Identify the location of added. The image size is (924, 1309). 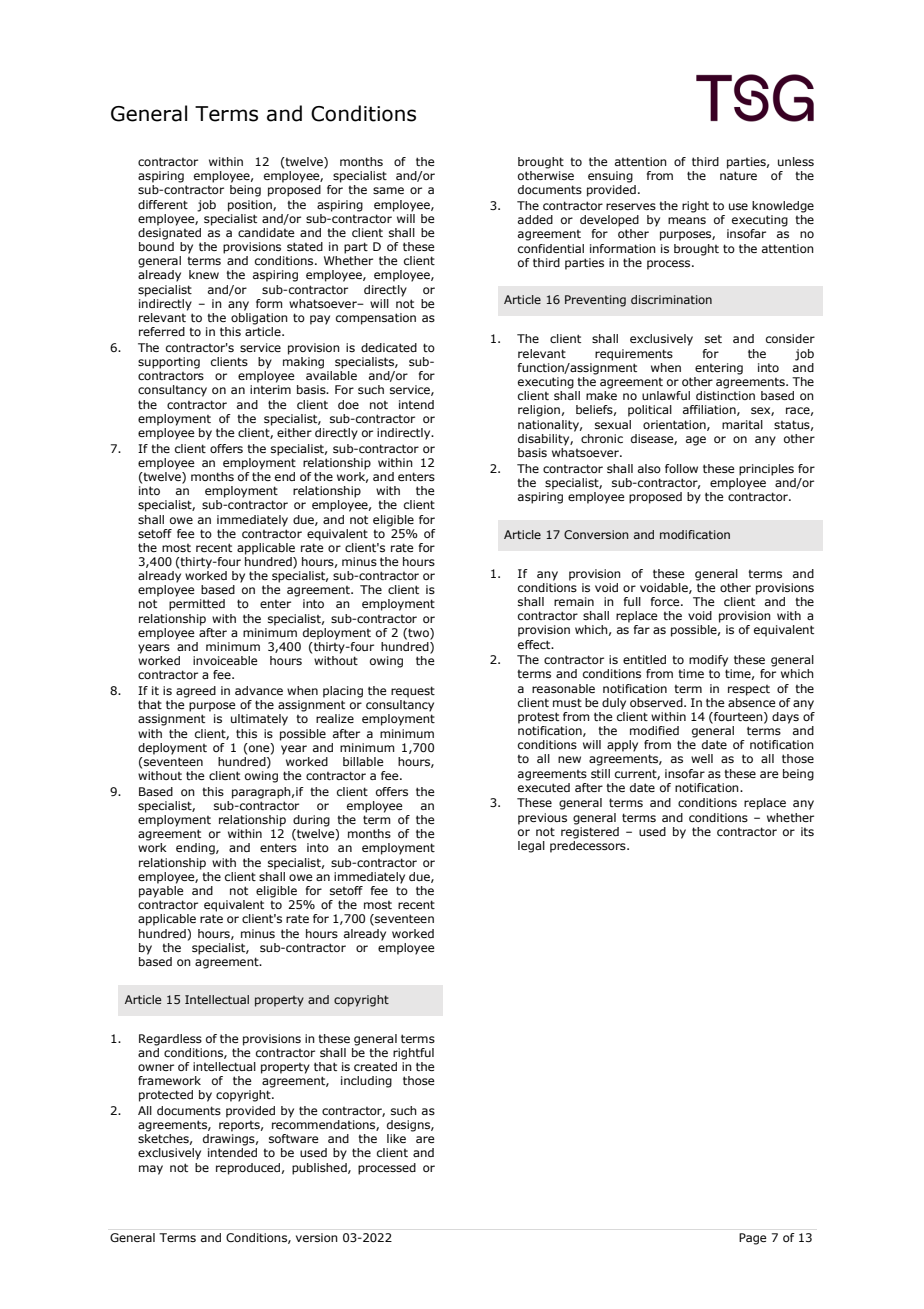
(535, 219).
